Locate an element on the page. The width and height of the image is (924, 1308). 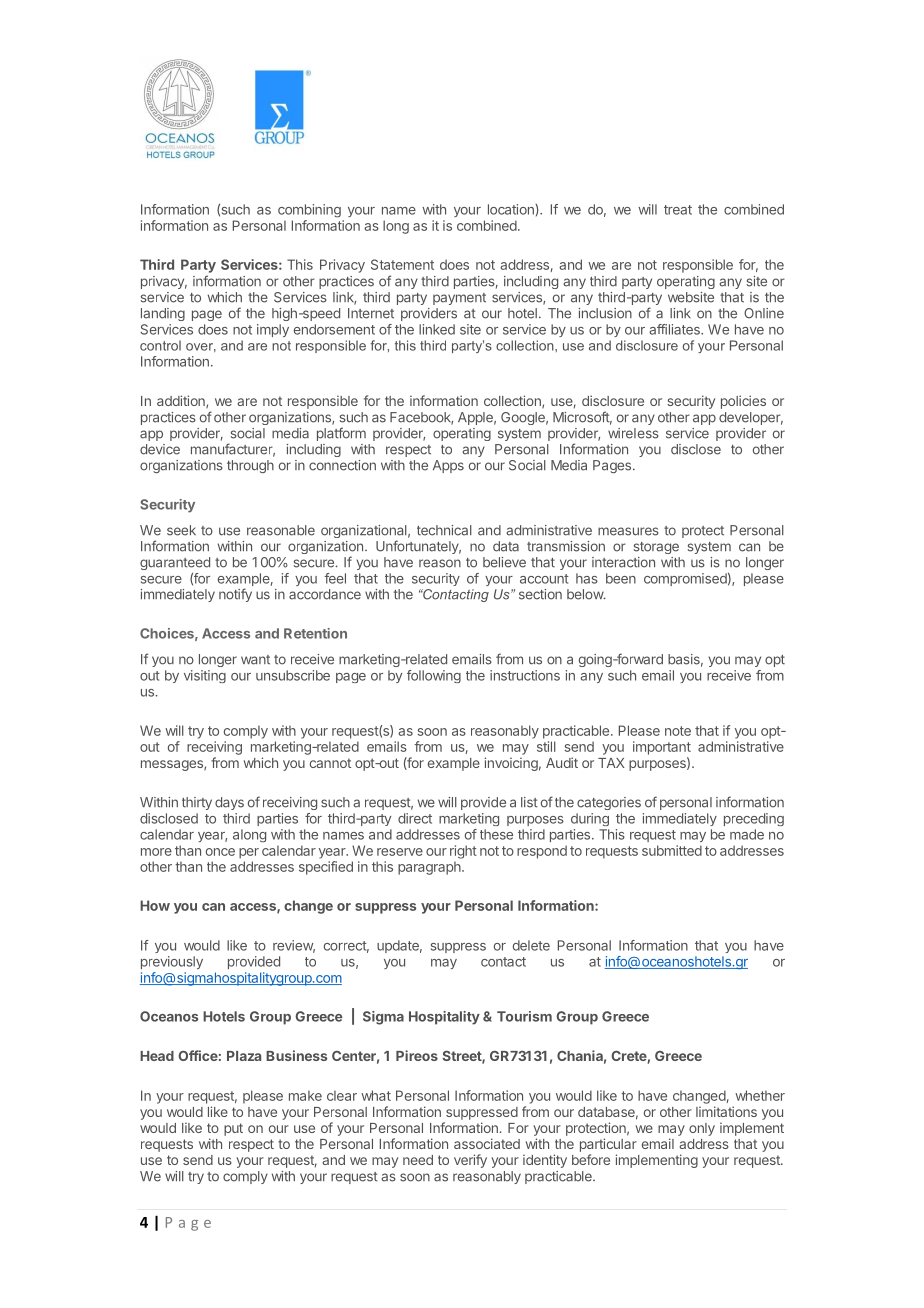
submitted is located at coordinates (672, 850).
